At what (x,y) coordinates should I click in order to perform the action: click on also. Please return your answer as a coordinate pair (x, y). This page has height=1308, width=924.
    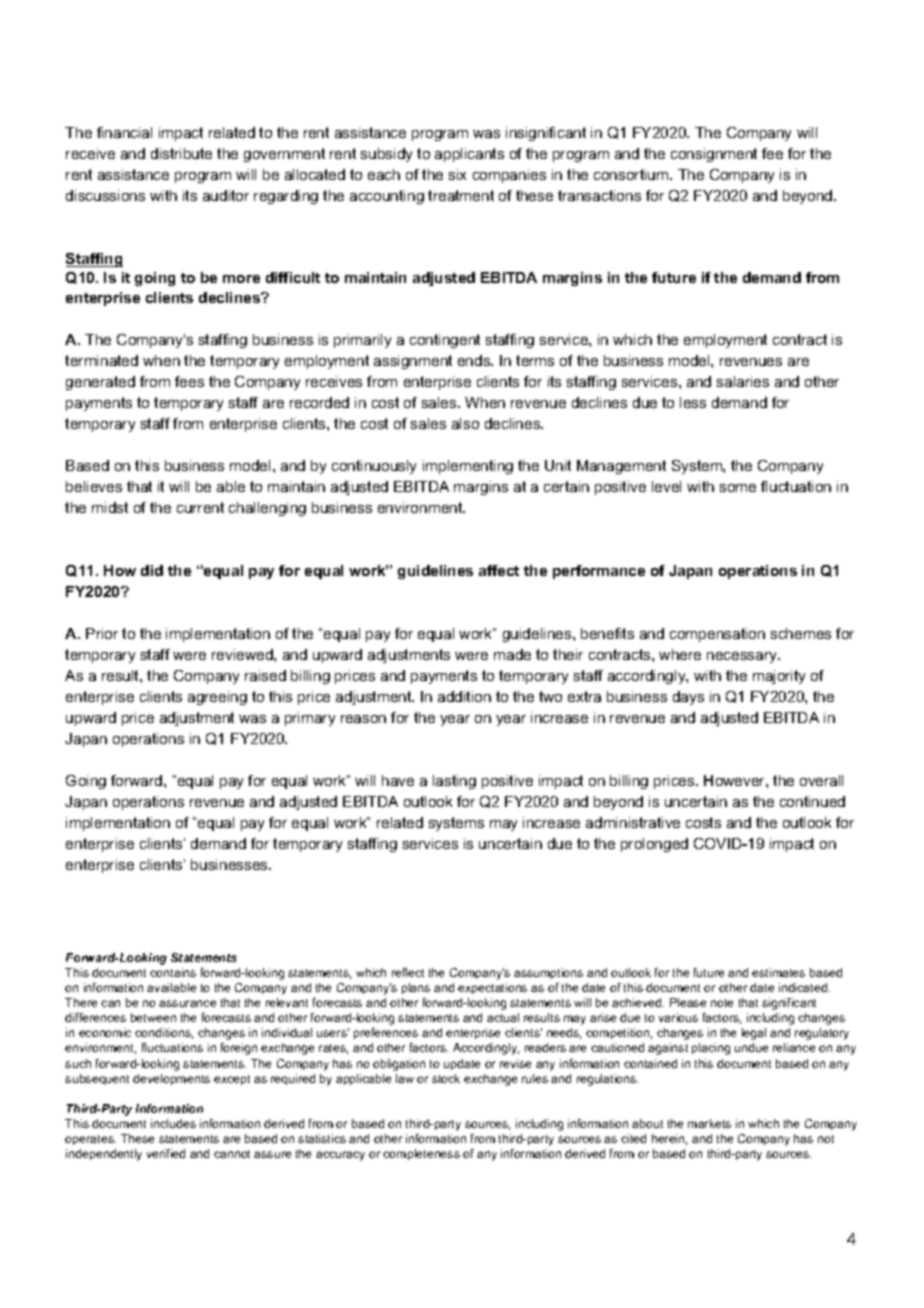
    Looking at the image, I should click on (465, 423).
